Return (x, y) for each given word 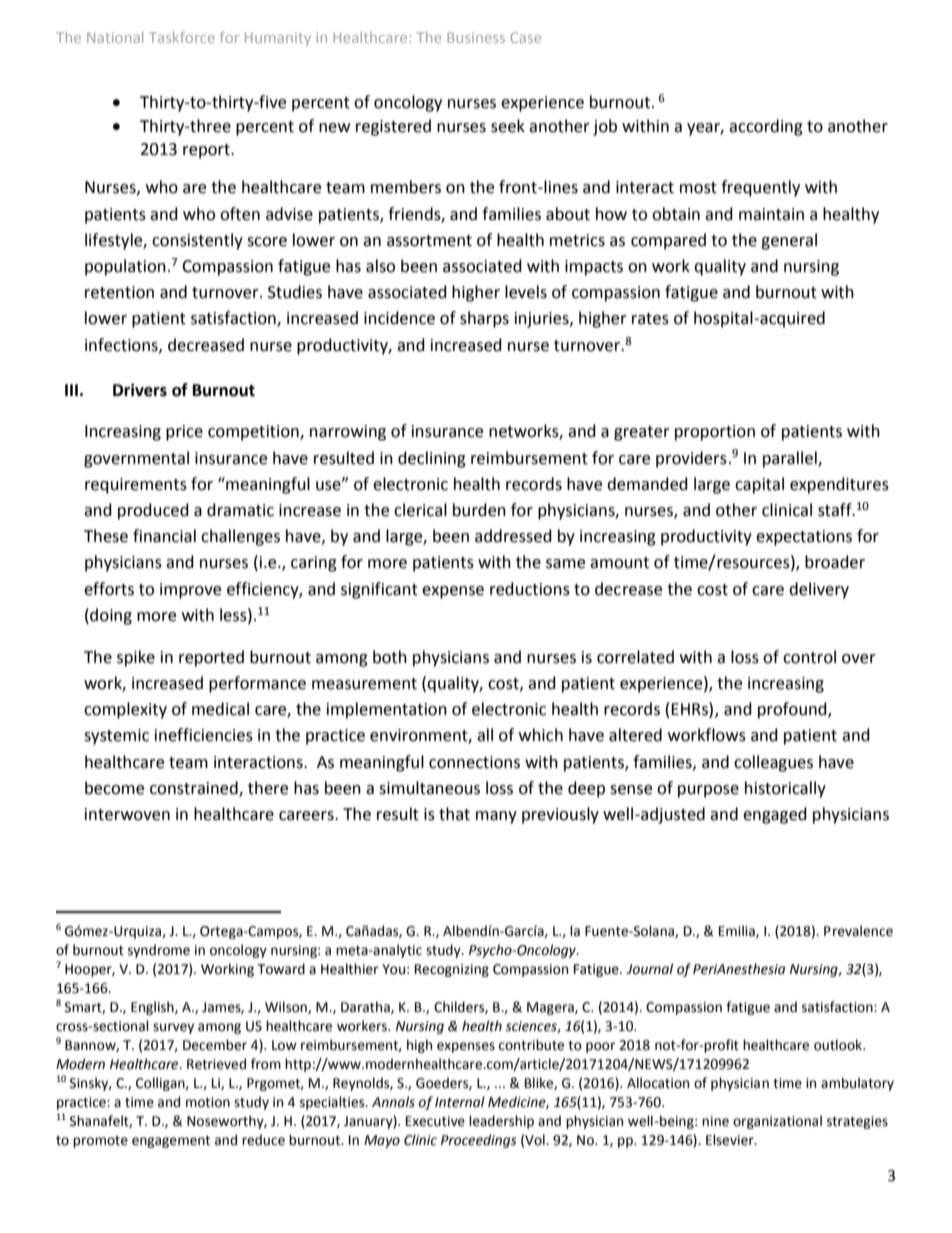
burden (479, 510)
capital (759, 485)
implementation (387, 710)
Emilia (738, 931)
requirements (136, 486)
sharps (484, 319)
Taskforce (182, 37)
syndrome (159, 951)
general (789, 241)
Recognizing (452, 970)
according (766, 127)
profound (793, 710)
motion (208, 1102)
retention (119, 292)
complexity (125, 710)
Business (476, 37)
